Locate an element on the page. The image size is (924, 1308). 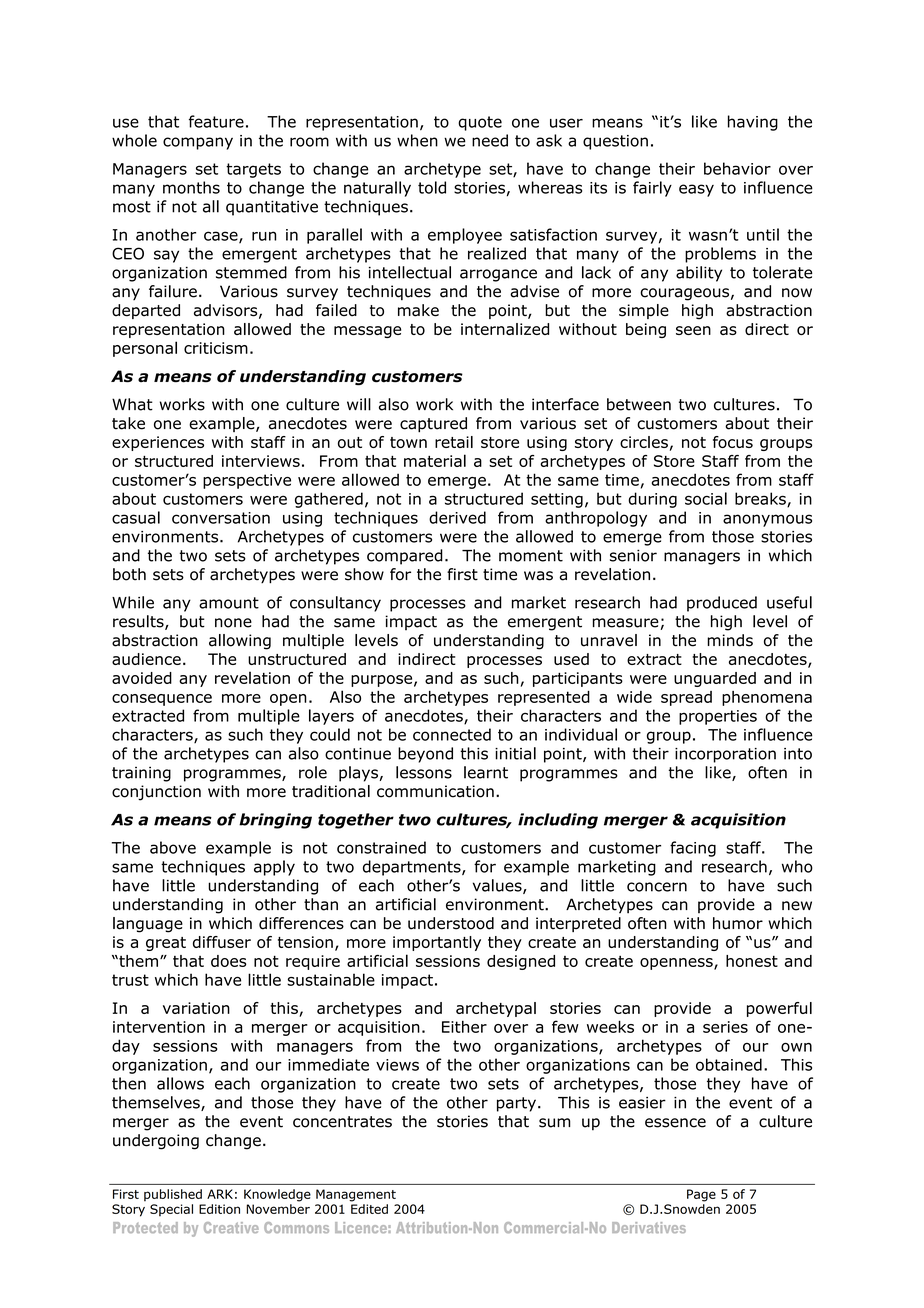
facing is located at coordinates (693, 849).
